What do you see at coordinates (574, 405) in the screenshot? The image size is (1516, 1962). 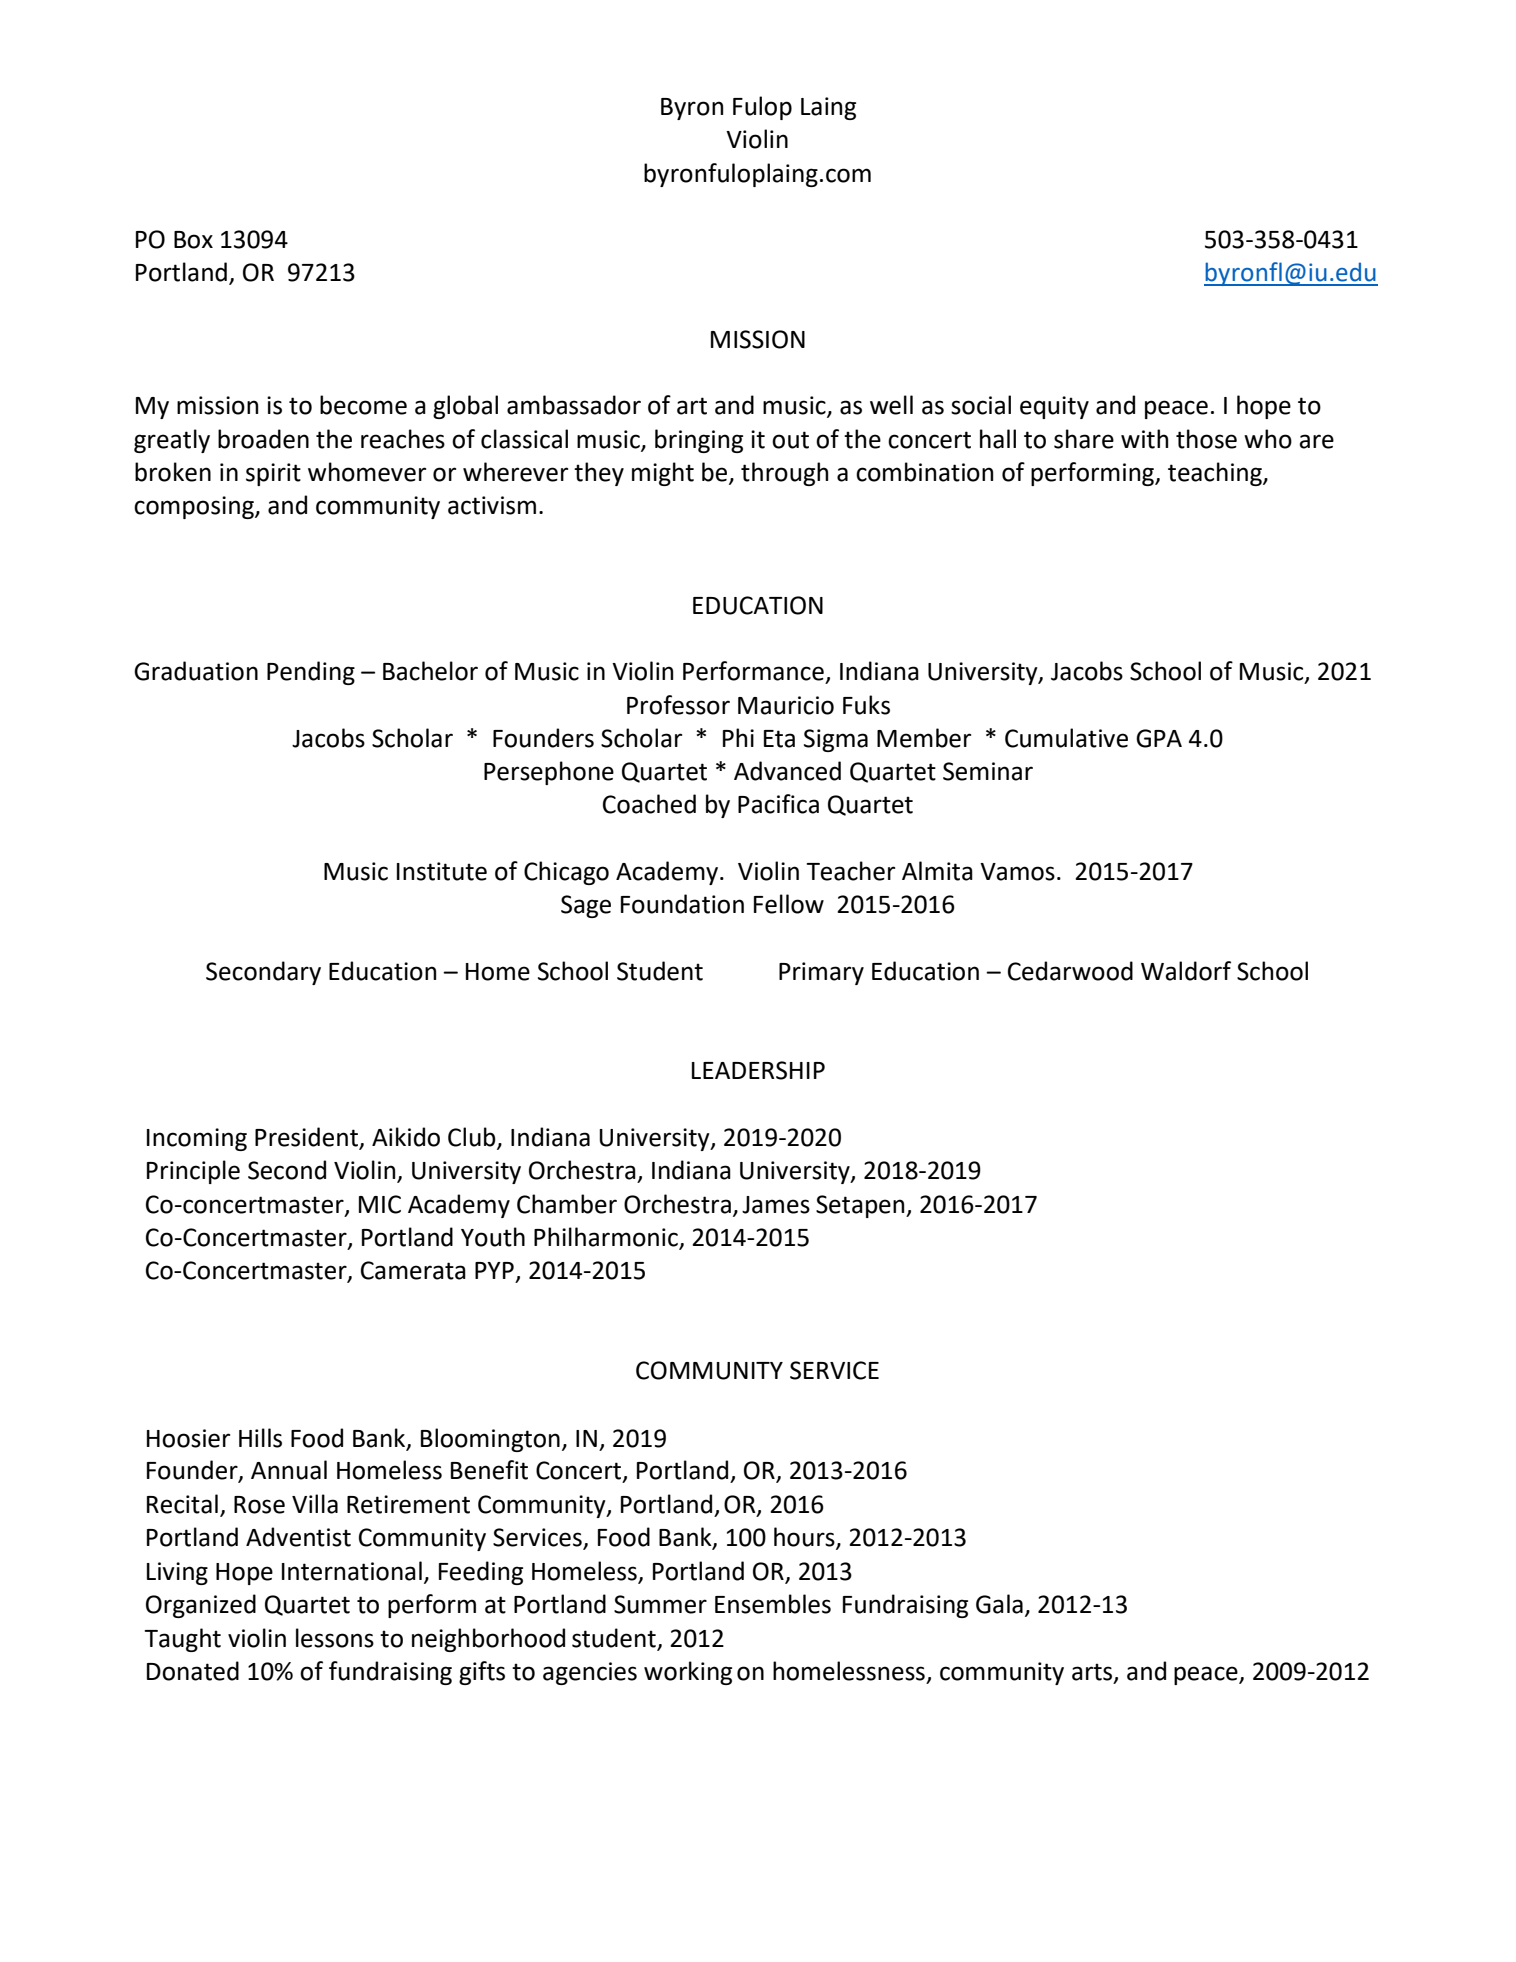 I see `ambassador` at bounding box center [574, 405].
